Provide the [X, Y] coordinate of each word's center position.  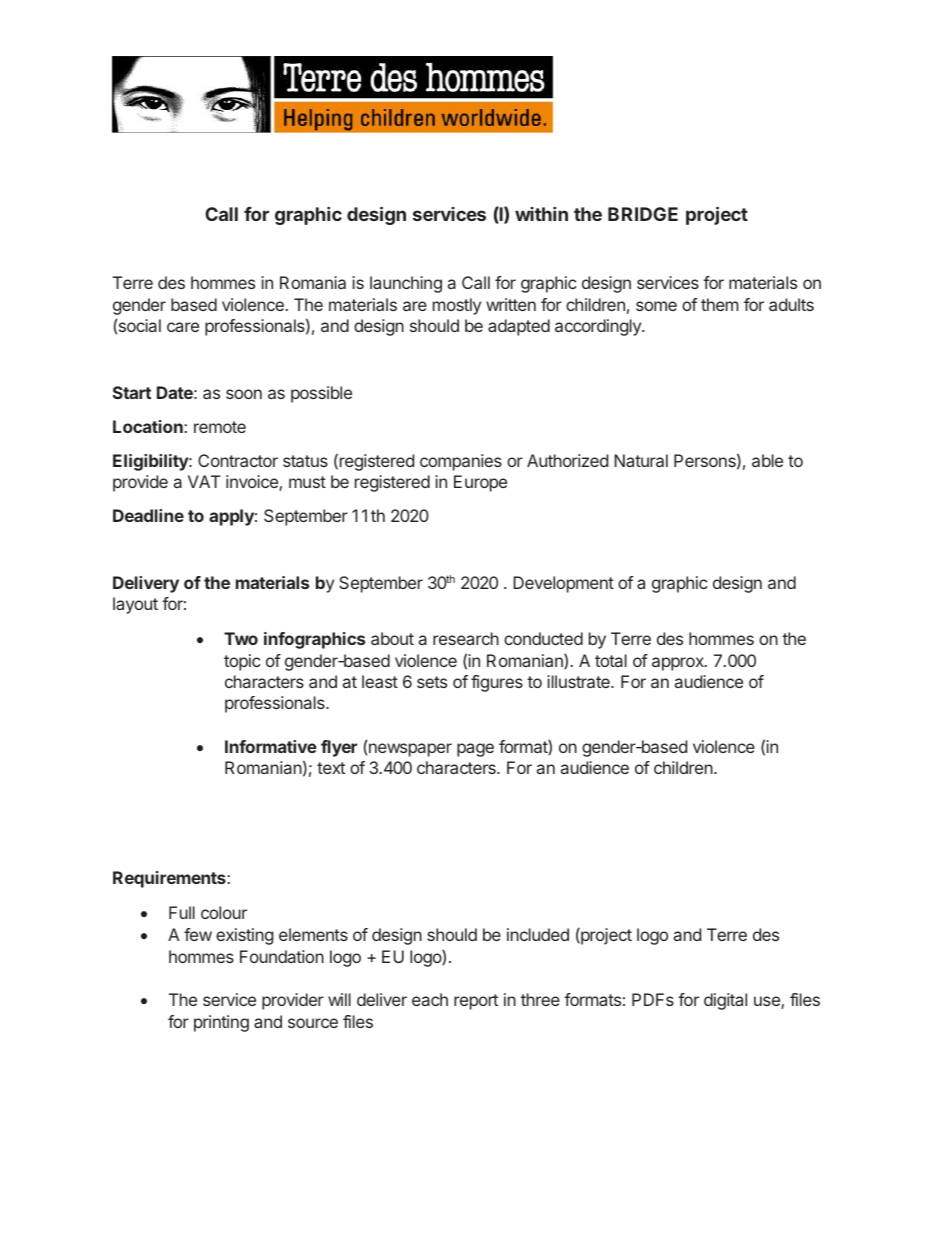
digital [725, 1001]
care [183, 327]
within [541, 214]
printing [221, 1023]
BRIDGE [643, 214]
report [476, 1002]
